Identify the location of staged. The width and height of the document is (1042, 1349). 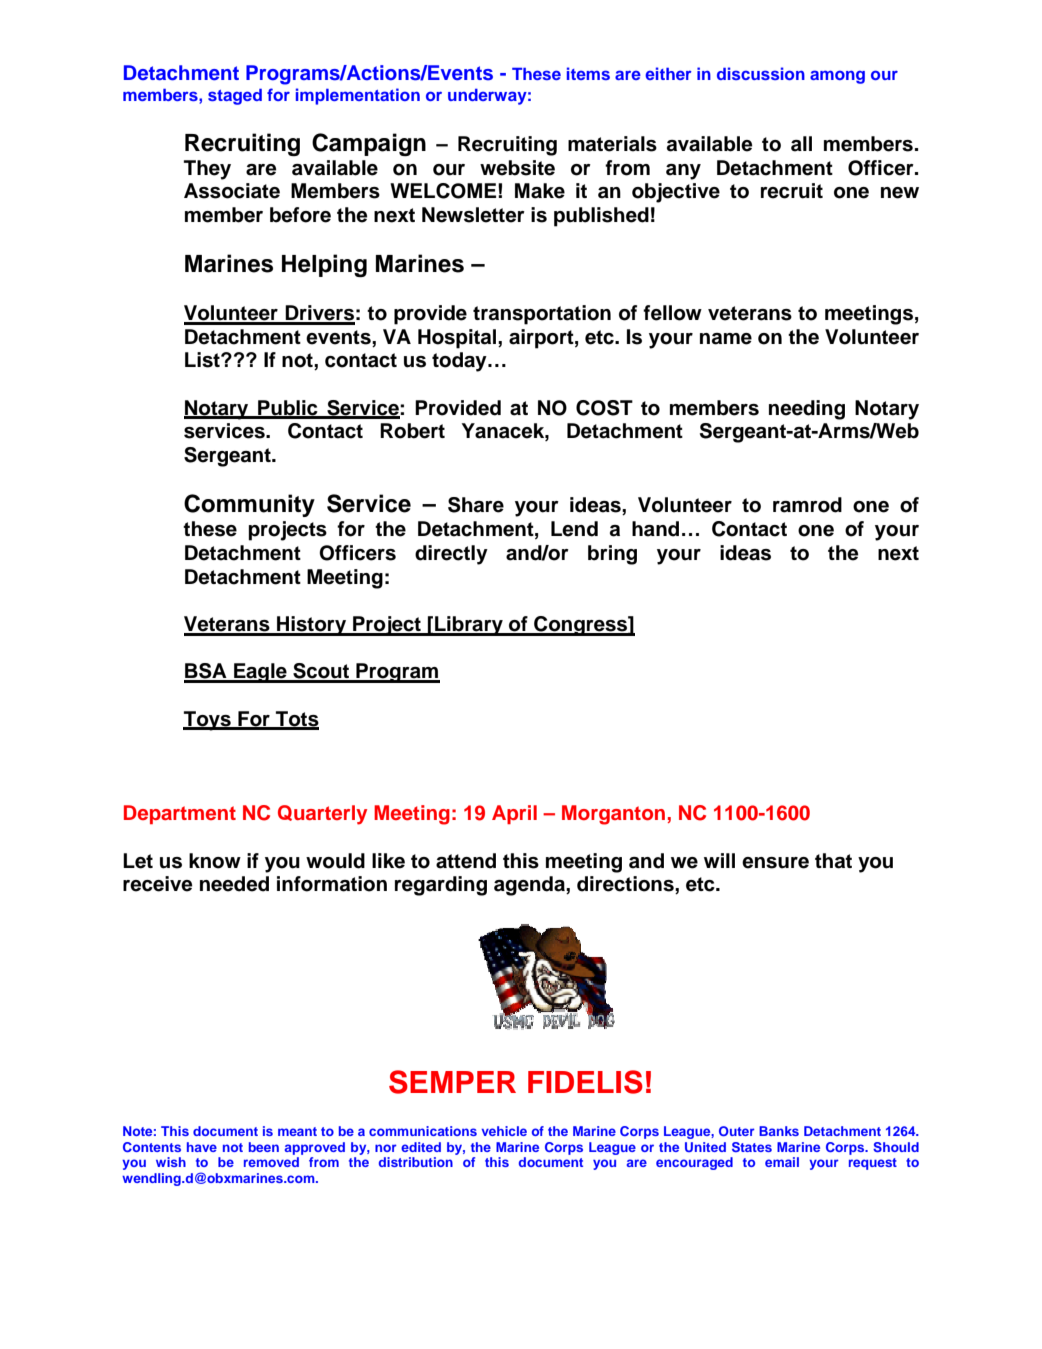
(235, 97).
